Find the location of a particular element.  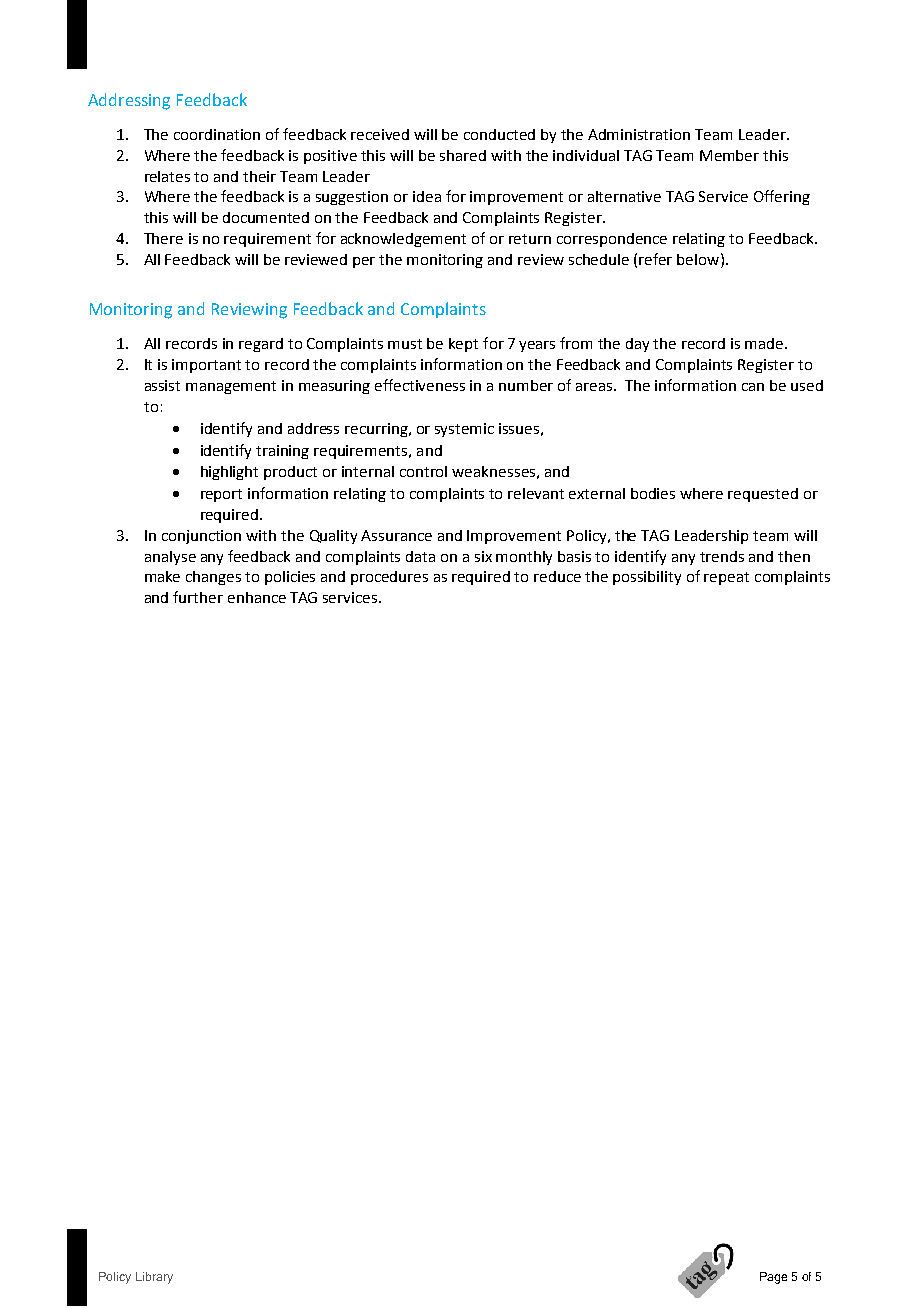

further is located at coordinates (198, 597).
